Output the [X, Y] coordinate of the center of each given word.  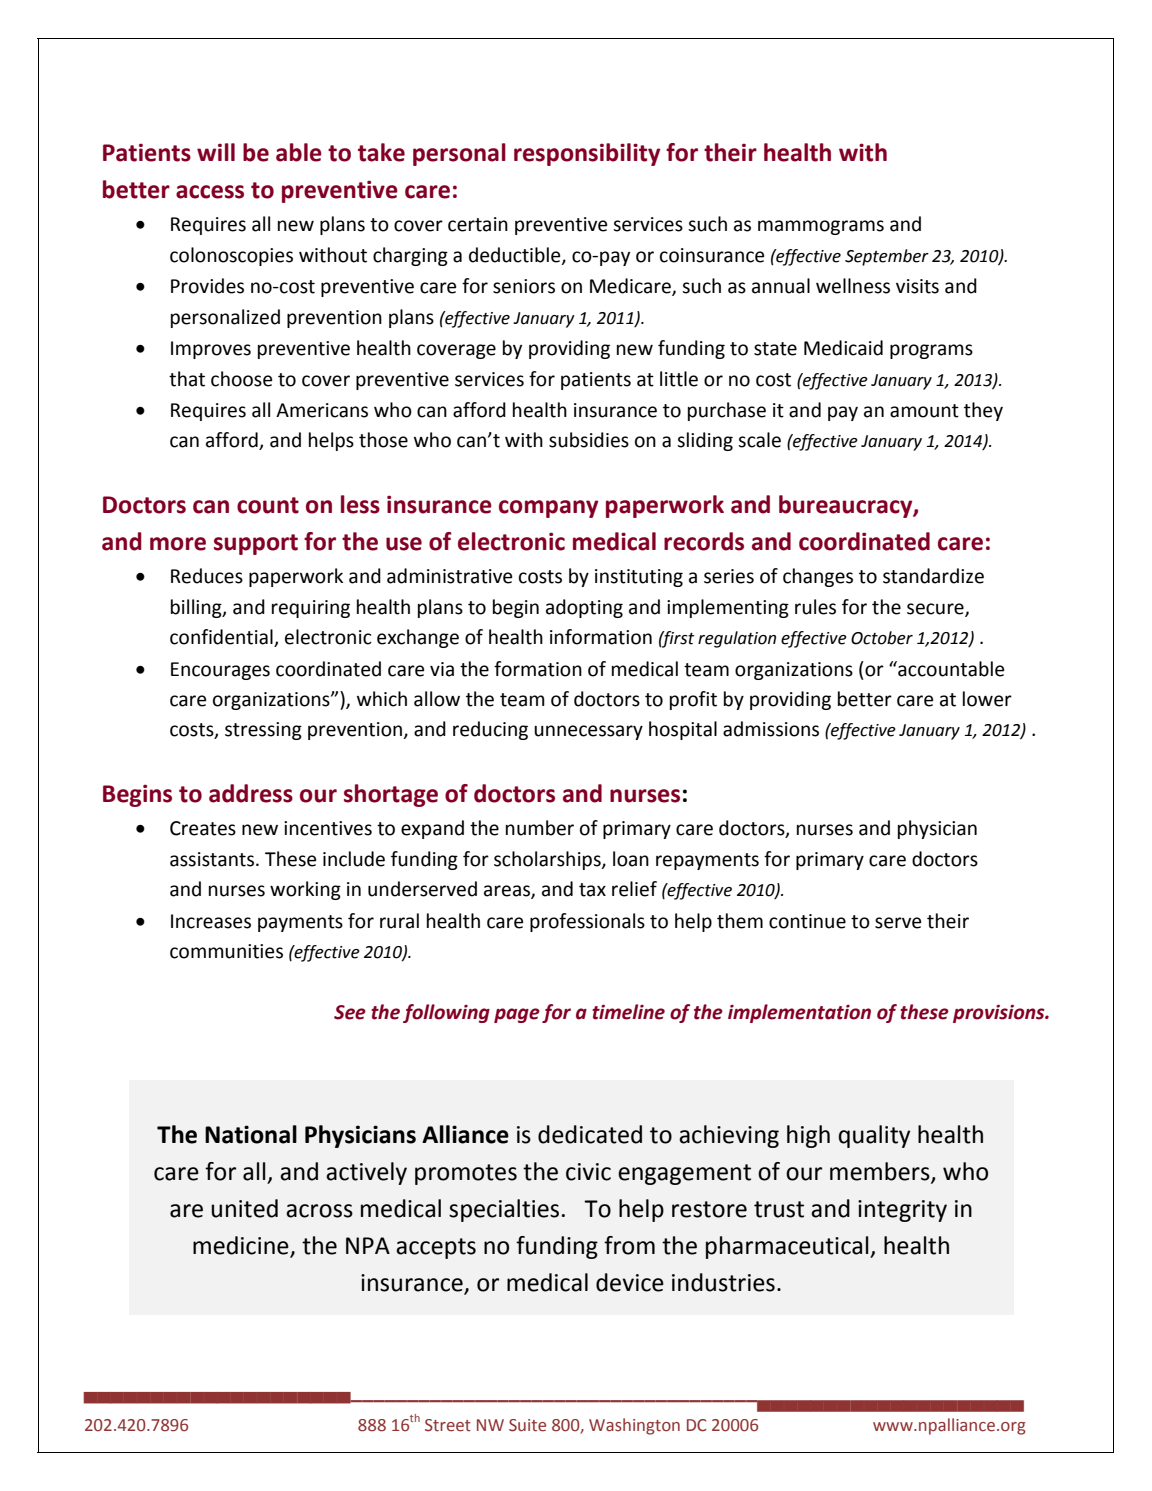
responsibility [587, 154]
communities [226, 951]
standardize [933, 576]
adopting [584, 608]
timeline [628, 1012]
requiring [311, 609]
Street [448, 1425]
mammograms [821, 227]
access [210, 192]
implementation [799, 1013]
